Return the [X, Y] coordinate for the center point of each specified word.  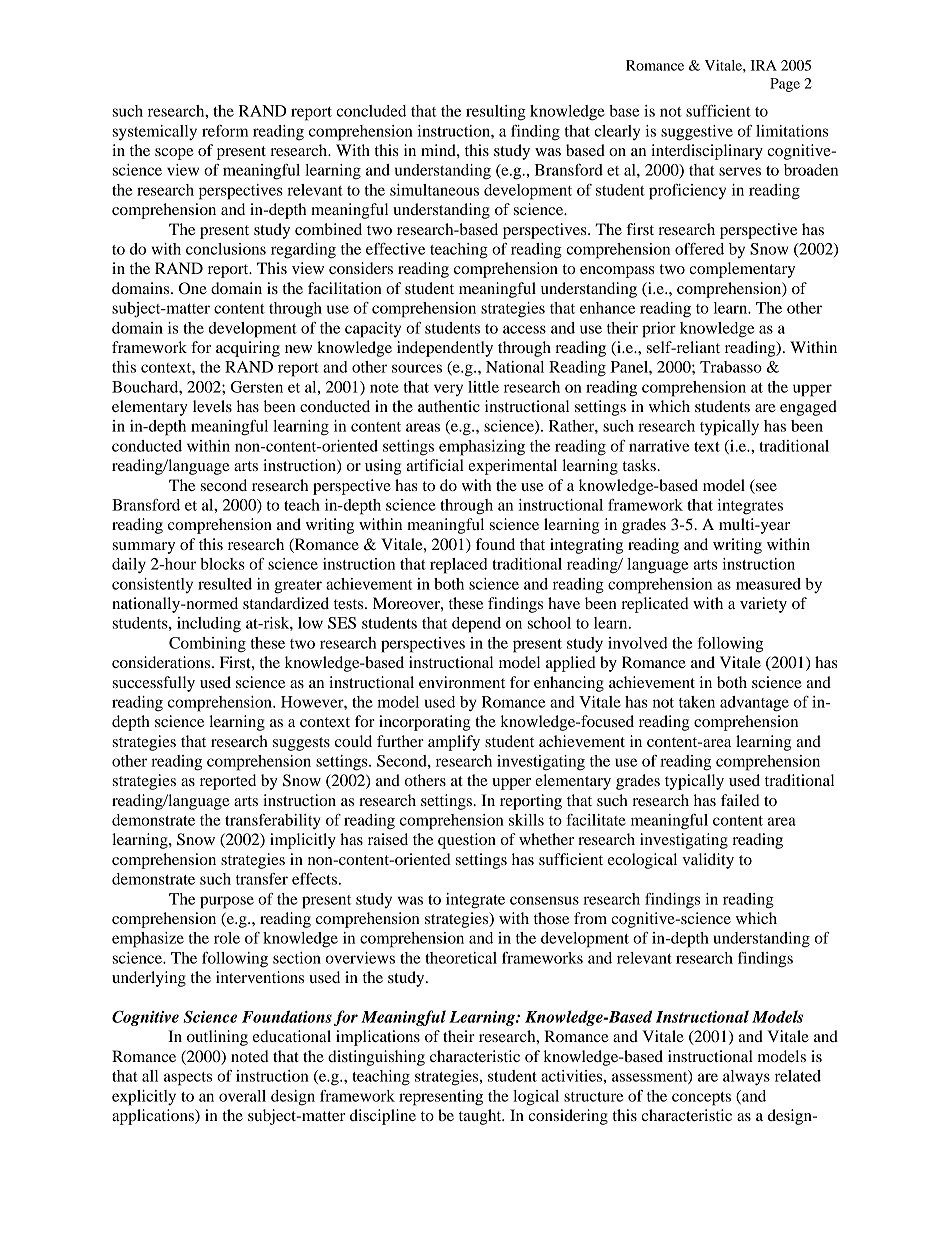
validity [708, 861]
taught [481, 1117]
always [746, 1078]
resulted [225, 584]
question [467, 841]
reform [225, 131]
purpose [227, 902]
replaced [459, 566]
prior [659, 330]
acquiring [248, 349]
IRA [763, 65]
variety [763, 605]
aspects [188, 1079]
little [483, 387]
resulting [496, 113]
